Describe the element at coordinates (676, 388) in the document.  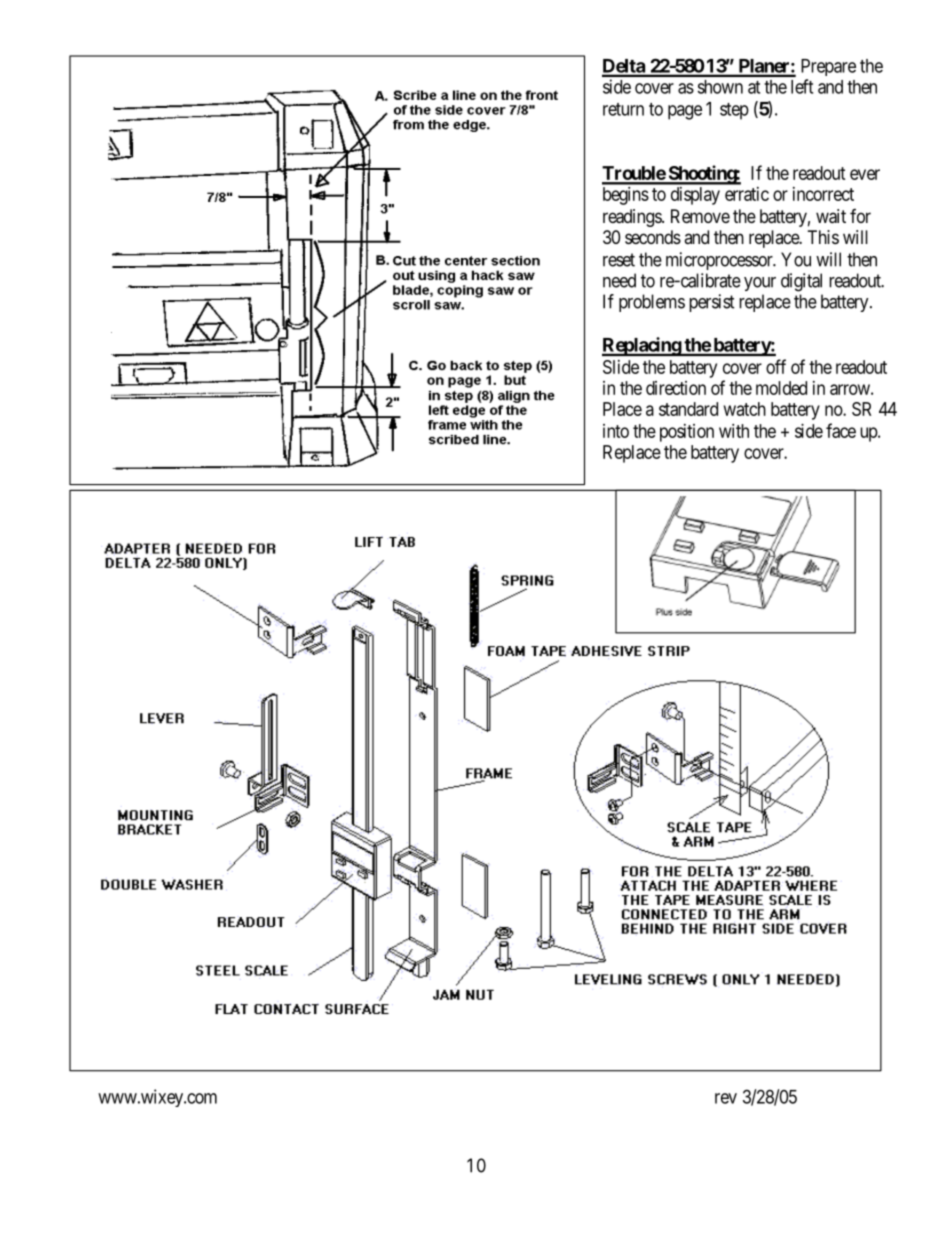
I see `direction` at that location.
